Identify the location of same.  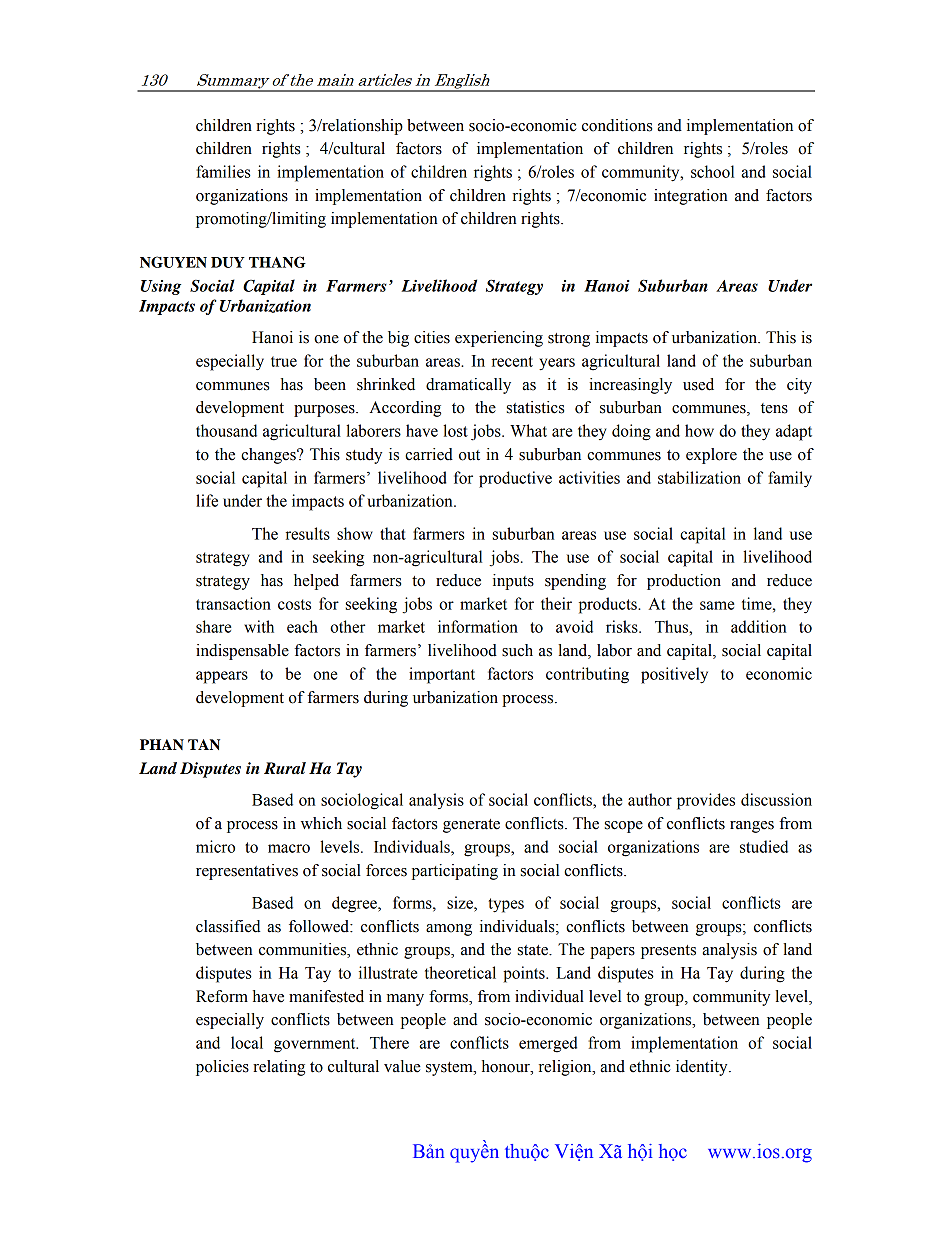
(717, 605).
